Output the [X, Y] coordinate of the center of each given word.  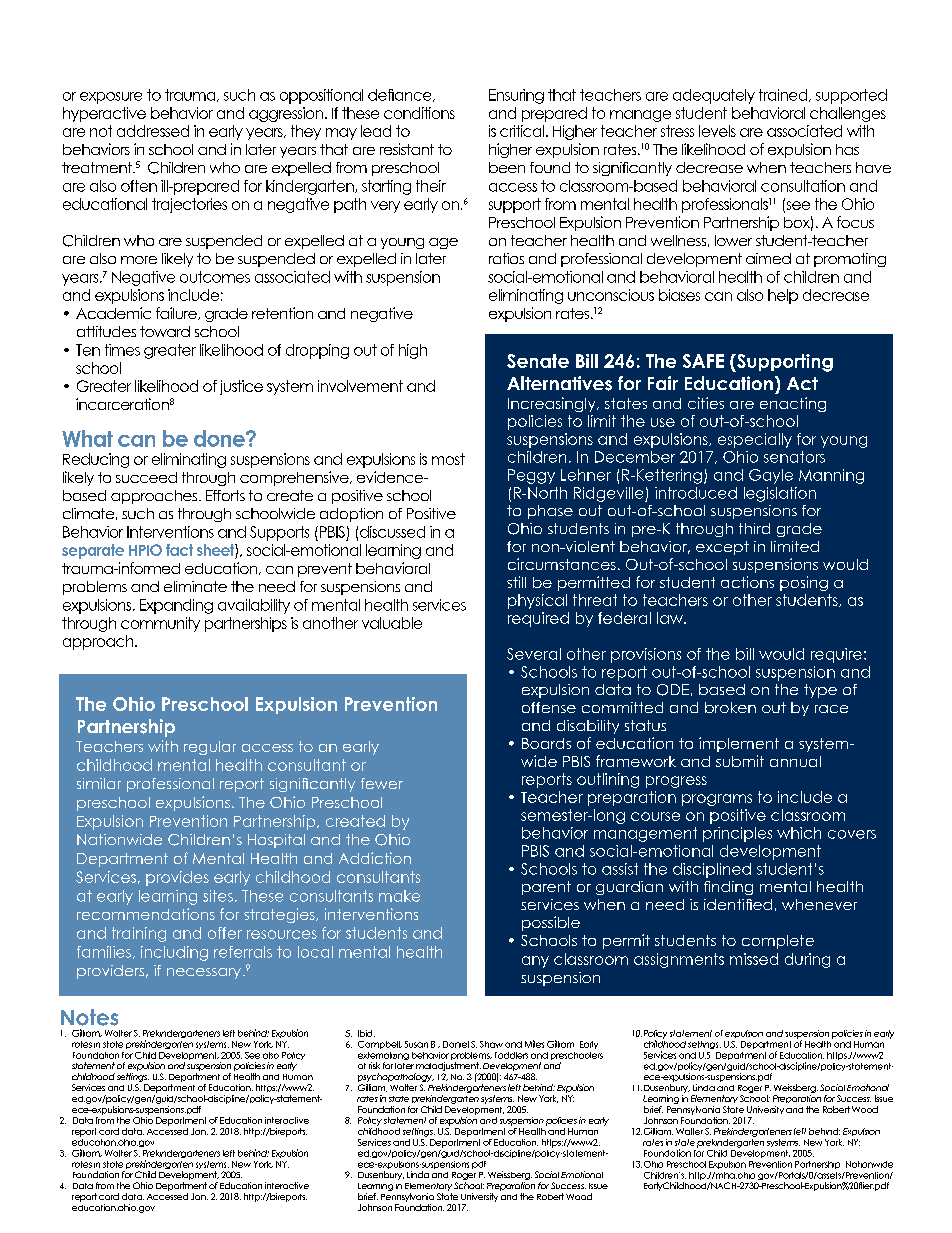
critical [523, 131]
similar [99, 783]
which [799, 833]
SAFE [703, 361]
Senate [538, 361]
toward [165, 331]
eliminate [195, 586]
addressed [153, 131]
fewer [382, 783]
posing [804, 583]
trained [784, 95]
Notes [89, 1017]
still [516, 582]
